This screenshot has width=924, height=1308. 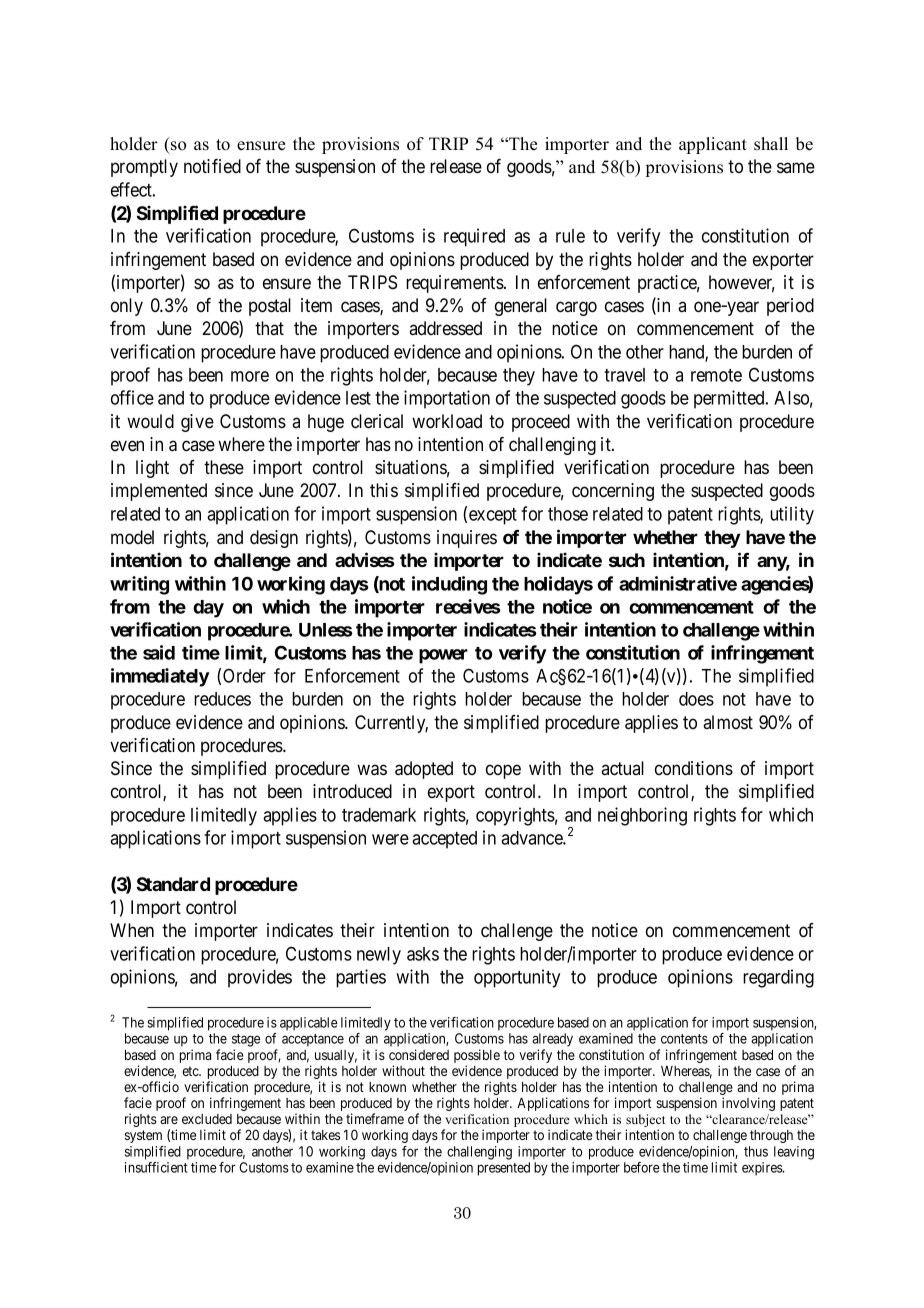 I want to click on Standard, so click(x=173, y=884).
